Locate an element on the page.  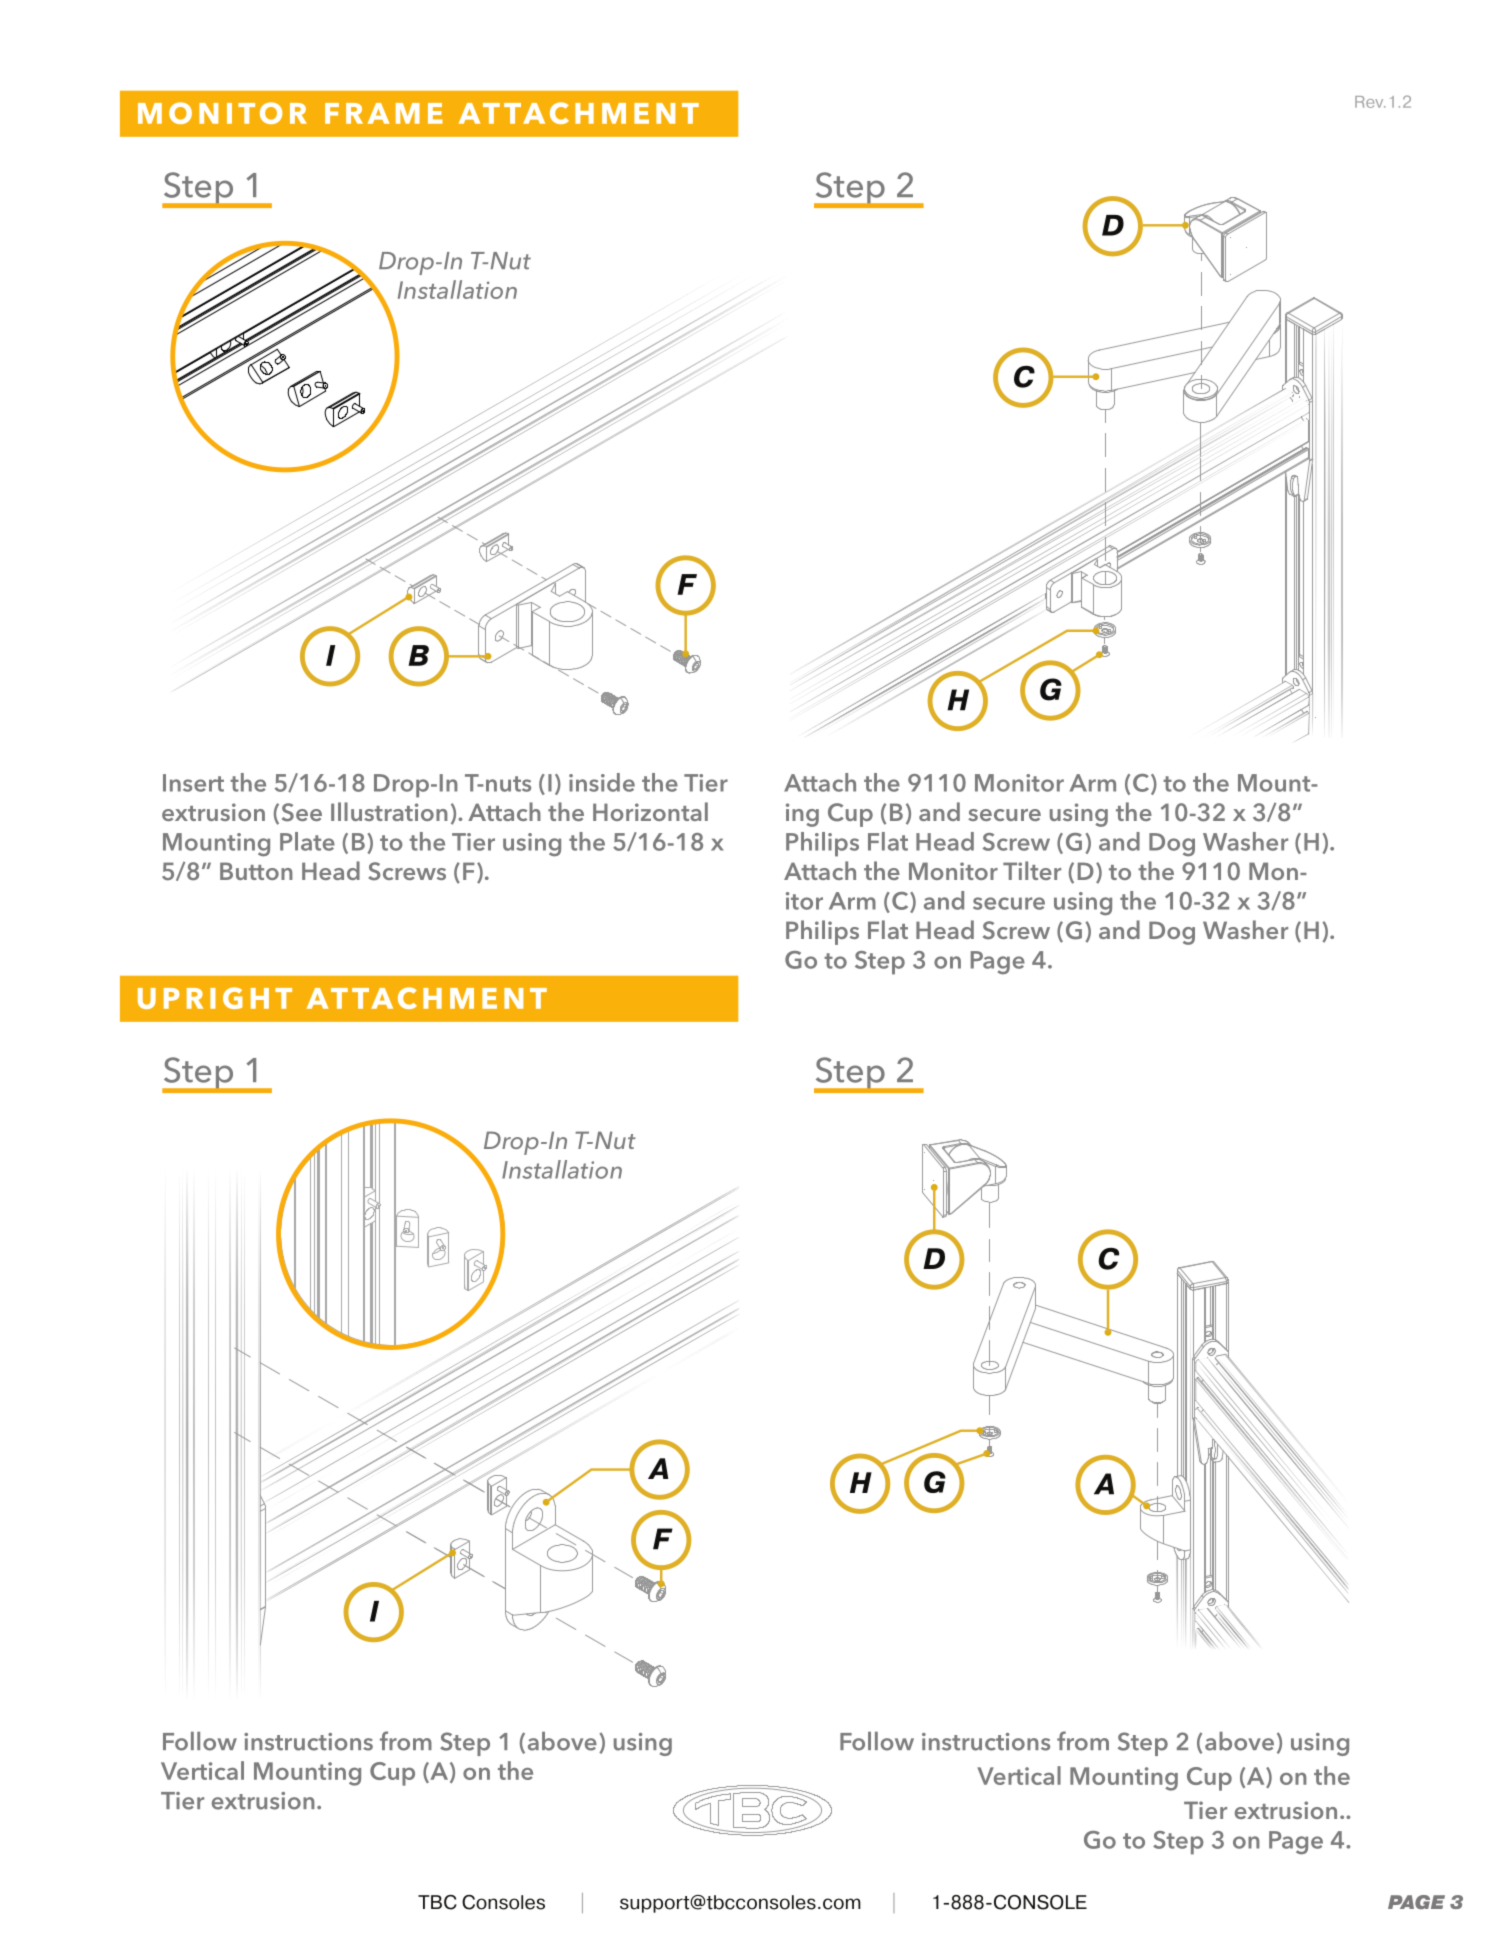
Insert is located at coordinates (193, 783).
